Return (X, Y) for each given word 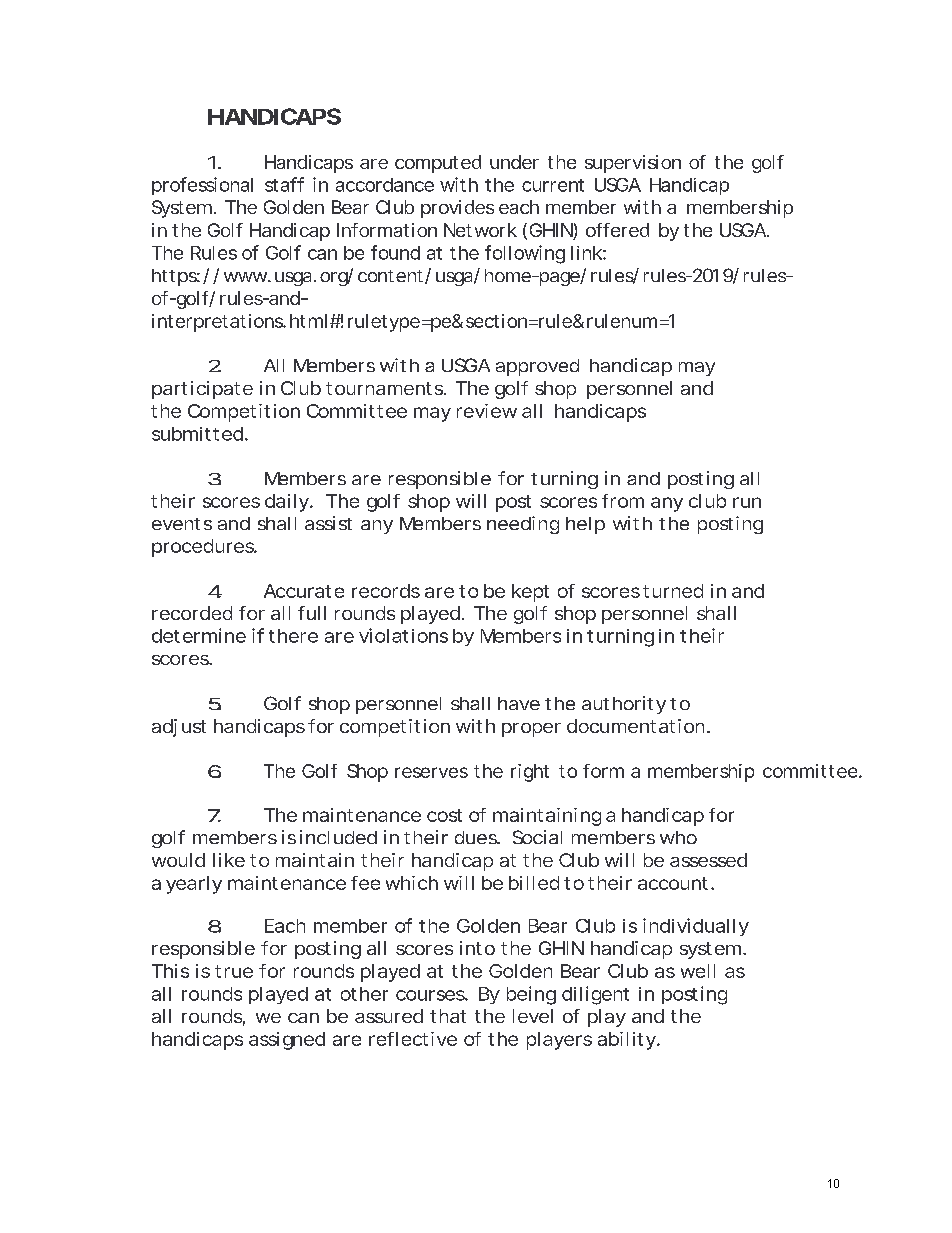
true (234, 971)
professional (202, 186)
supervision (633, 164)
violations (403, 635)
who (678, 837)
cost (444, 815)
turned (673, 591)
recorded (192, 613)
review (487, 411)
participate (202, 390)
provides (457, 209)
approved (537, 367)
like (229, 860)
